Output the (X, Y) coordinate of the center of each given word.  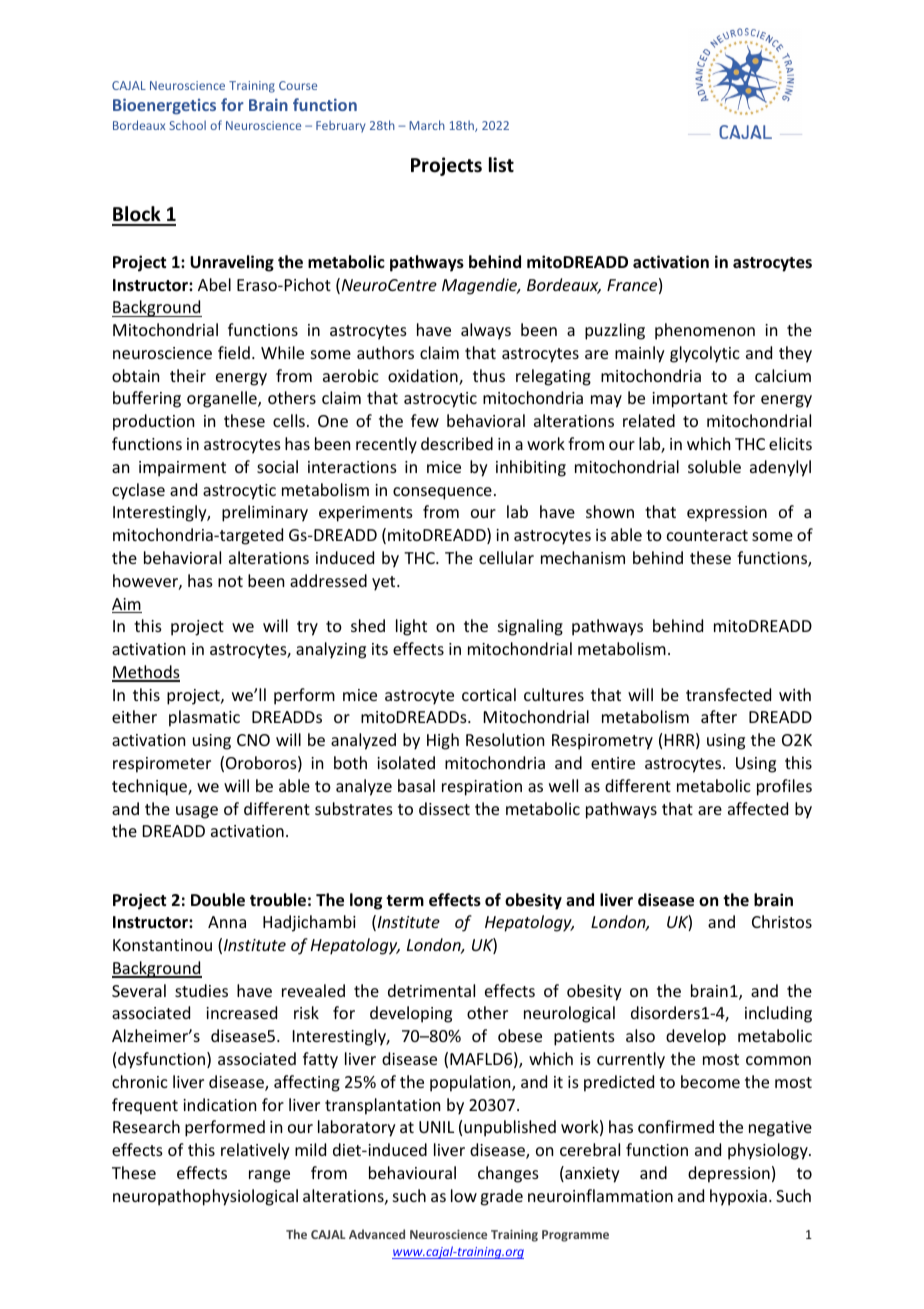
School (188, 125)
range (269, 1176)
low (464, 1195)
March (427, 125)
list (501, 165)
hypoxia (738, 1197)
